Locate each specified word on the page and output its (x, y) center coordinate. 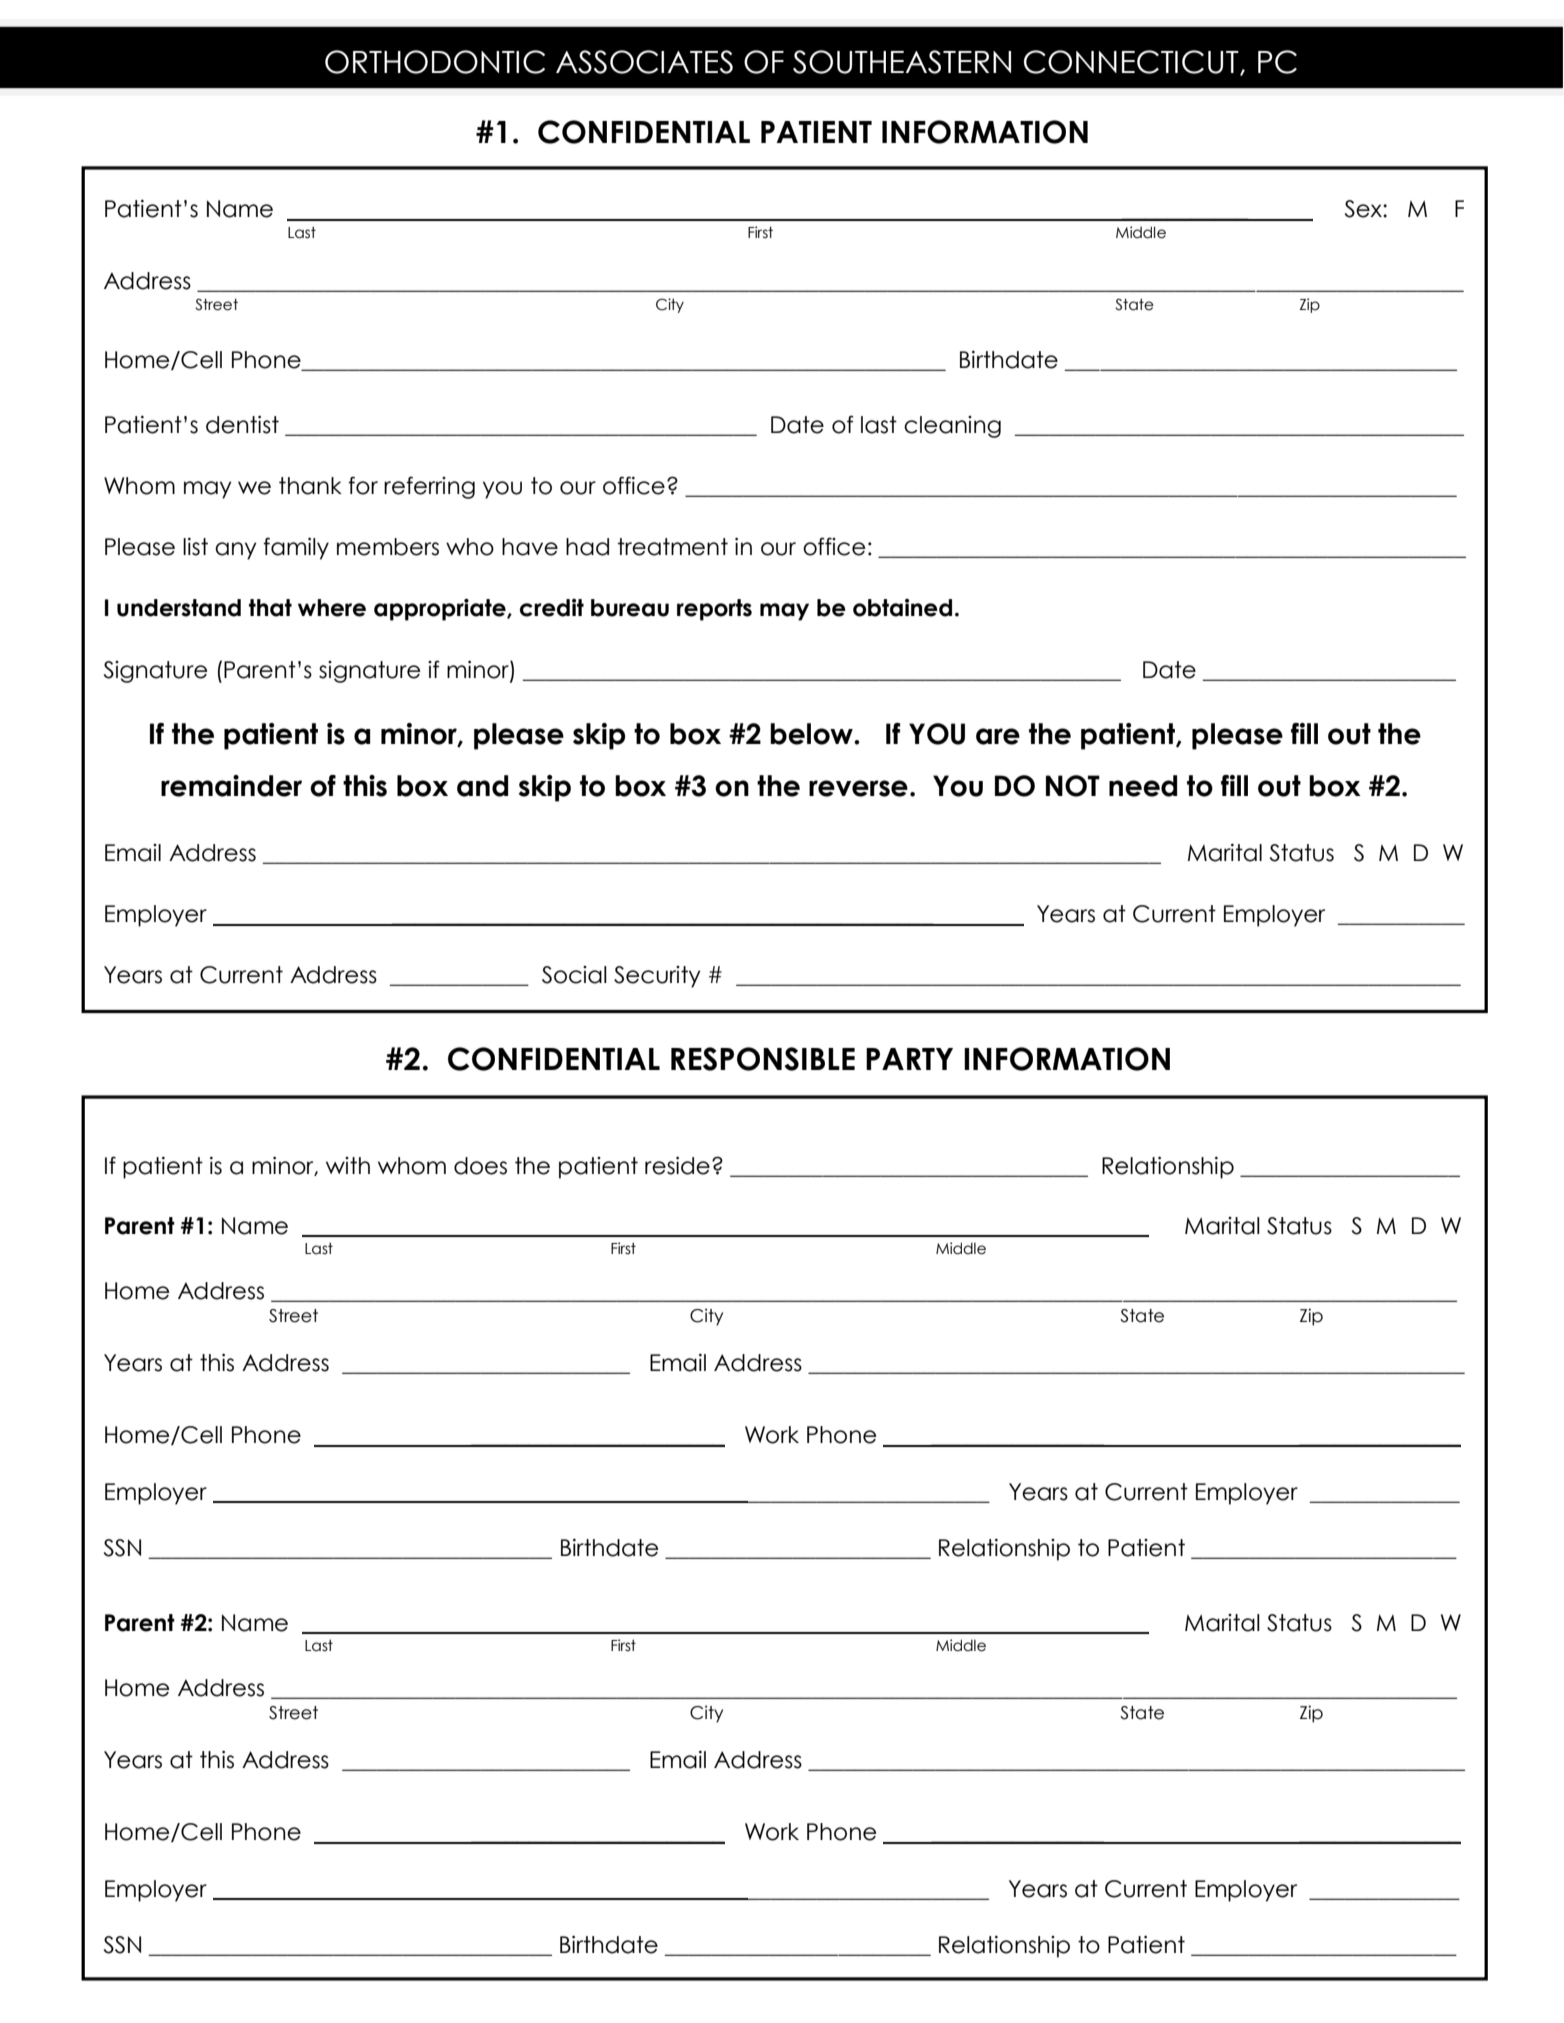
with (348, 1165)
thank (310, 486)
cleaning (952, 427)
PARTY (909, 1059)
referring (429, 487)
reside (677, 1166)
